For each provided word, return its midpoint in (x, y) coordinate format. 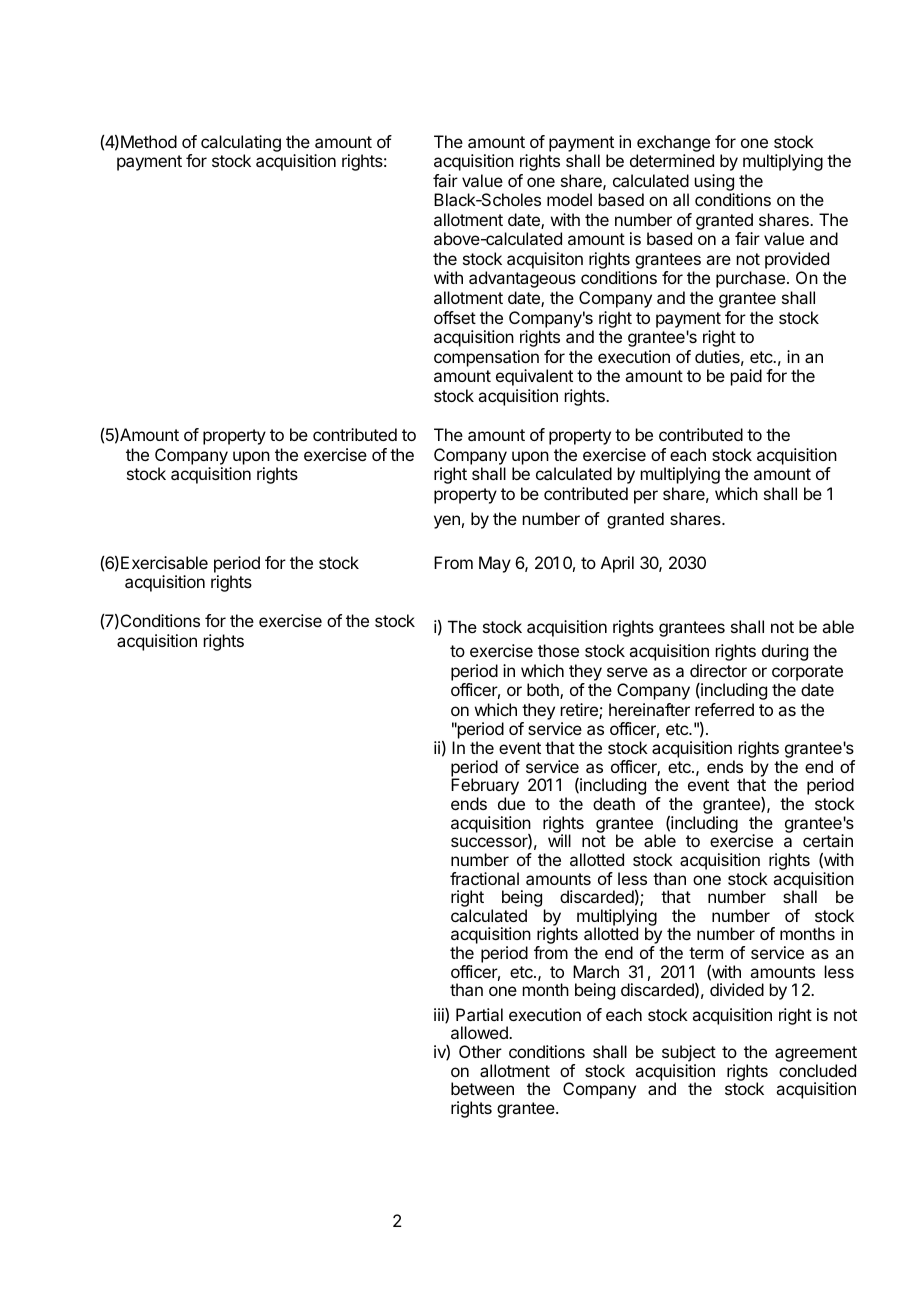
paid (746, 377)
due (511, 803)
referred (724, 709)
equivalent (534, 377)
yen (447, 522)
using (714, 182)
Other (480, 1051)
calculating (241, 143)
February (485, 788)
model (569, 199)
